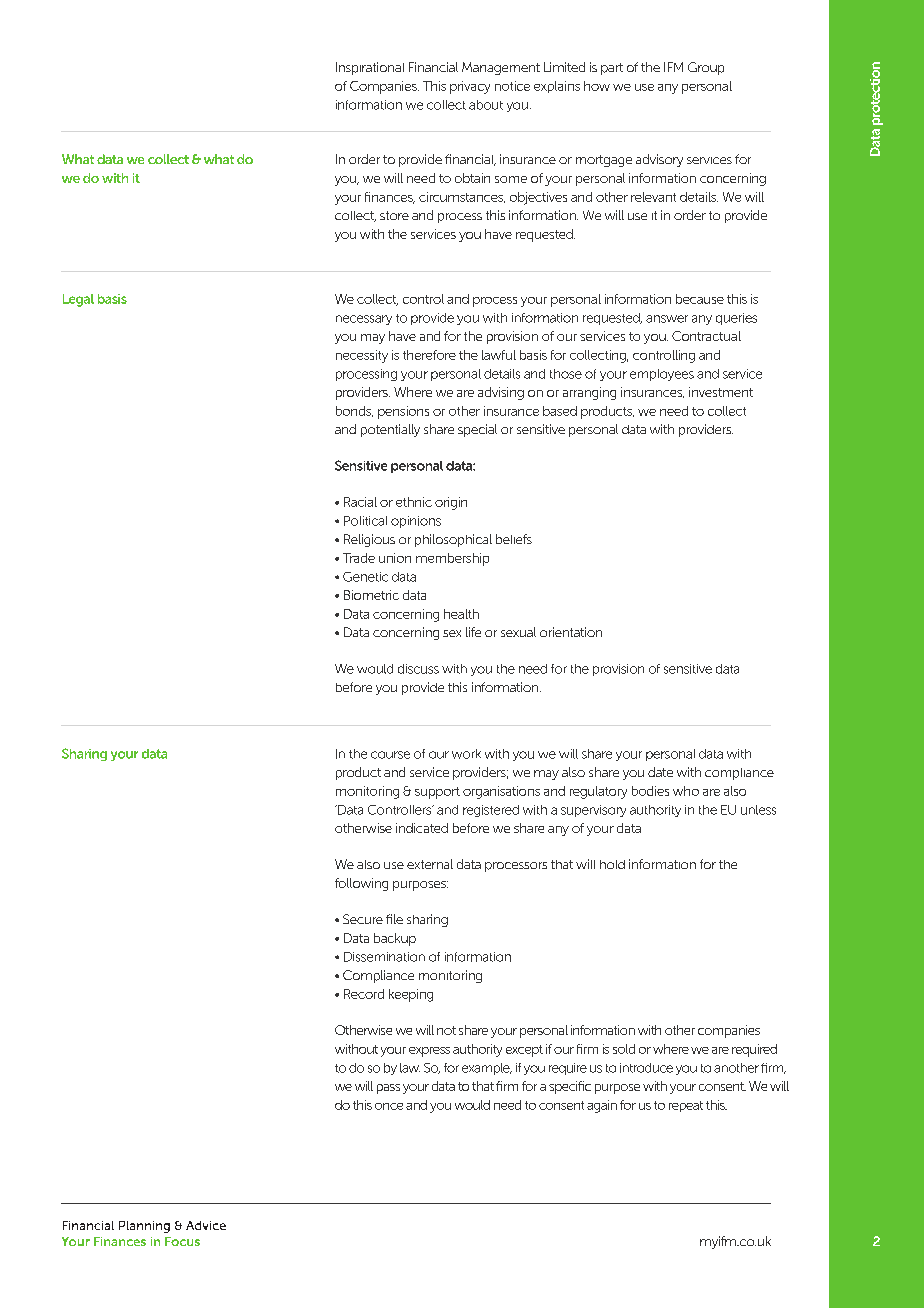 The image size is (924, 1308). Describe the element at coordinates (466, 754) in the document. I see `work` at that location.
